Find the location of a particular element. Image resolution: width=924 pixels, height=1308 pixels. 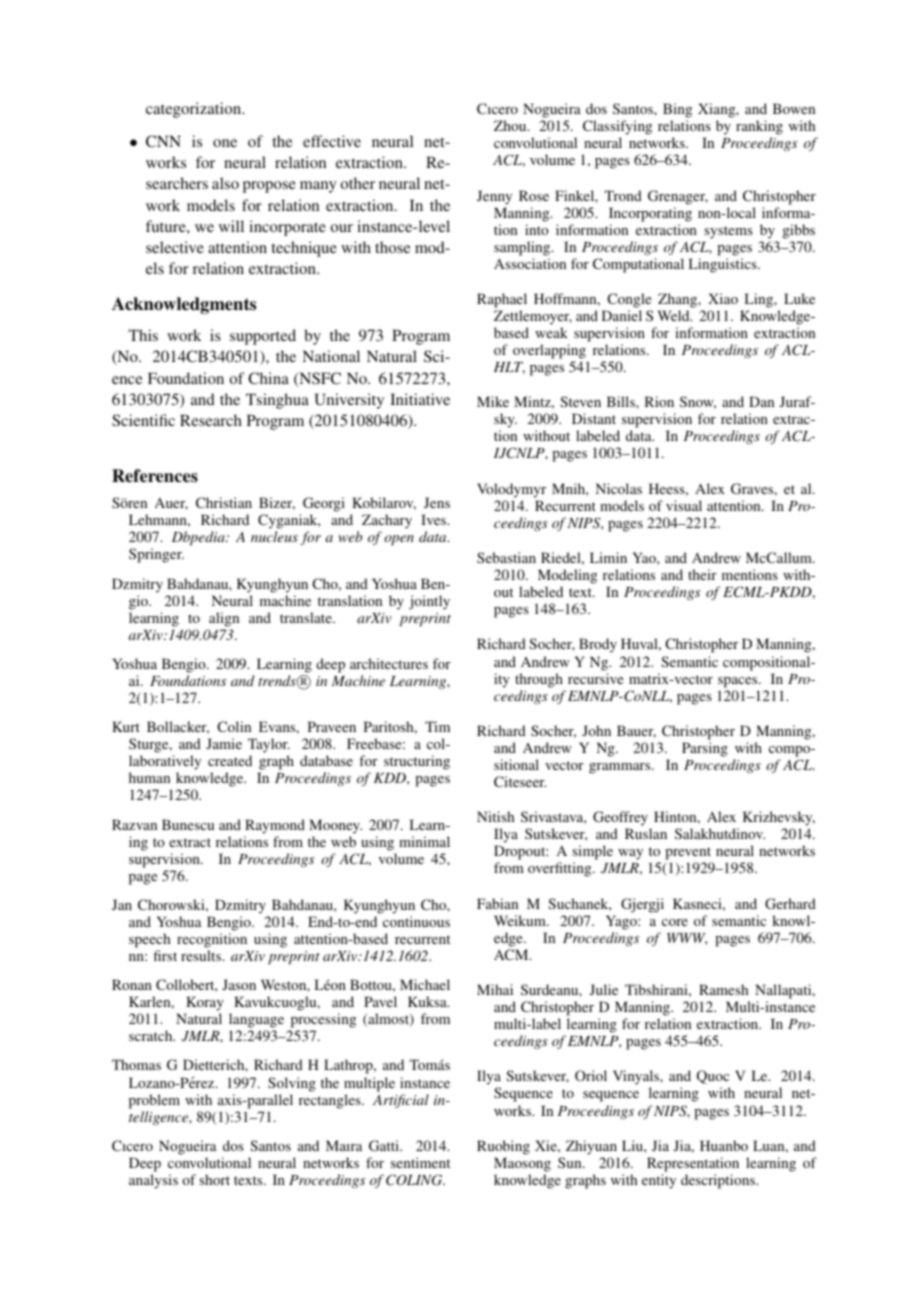

sentiment is located at coordinates (420, 1162).
